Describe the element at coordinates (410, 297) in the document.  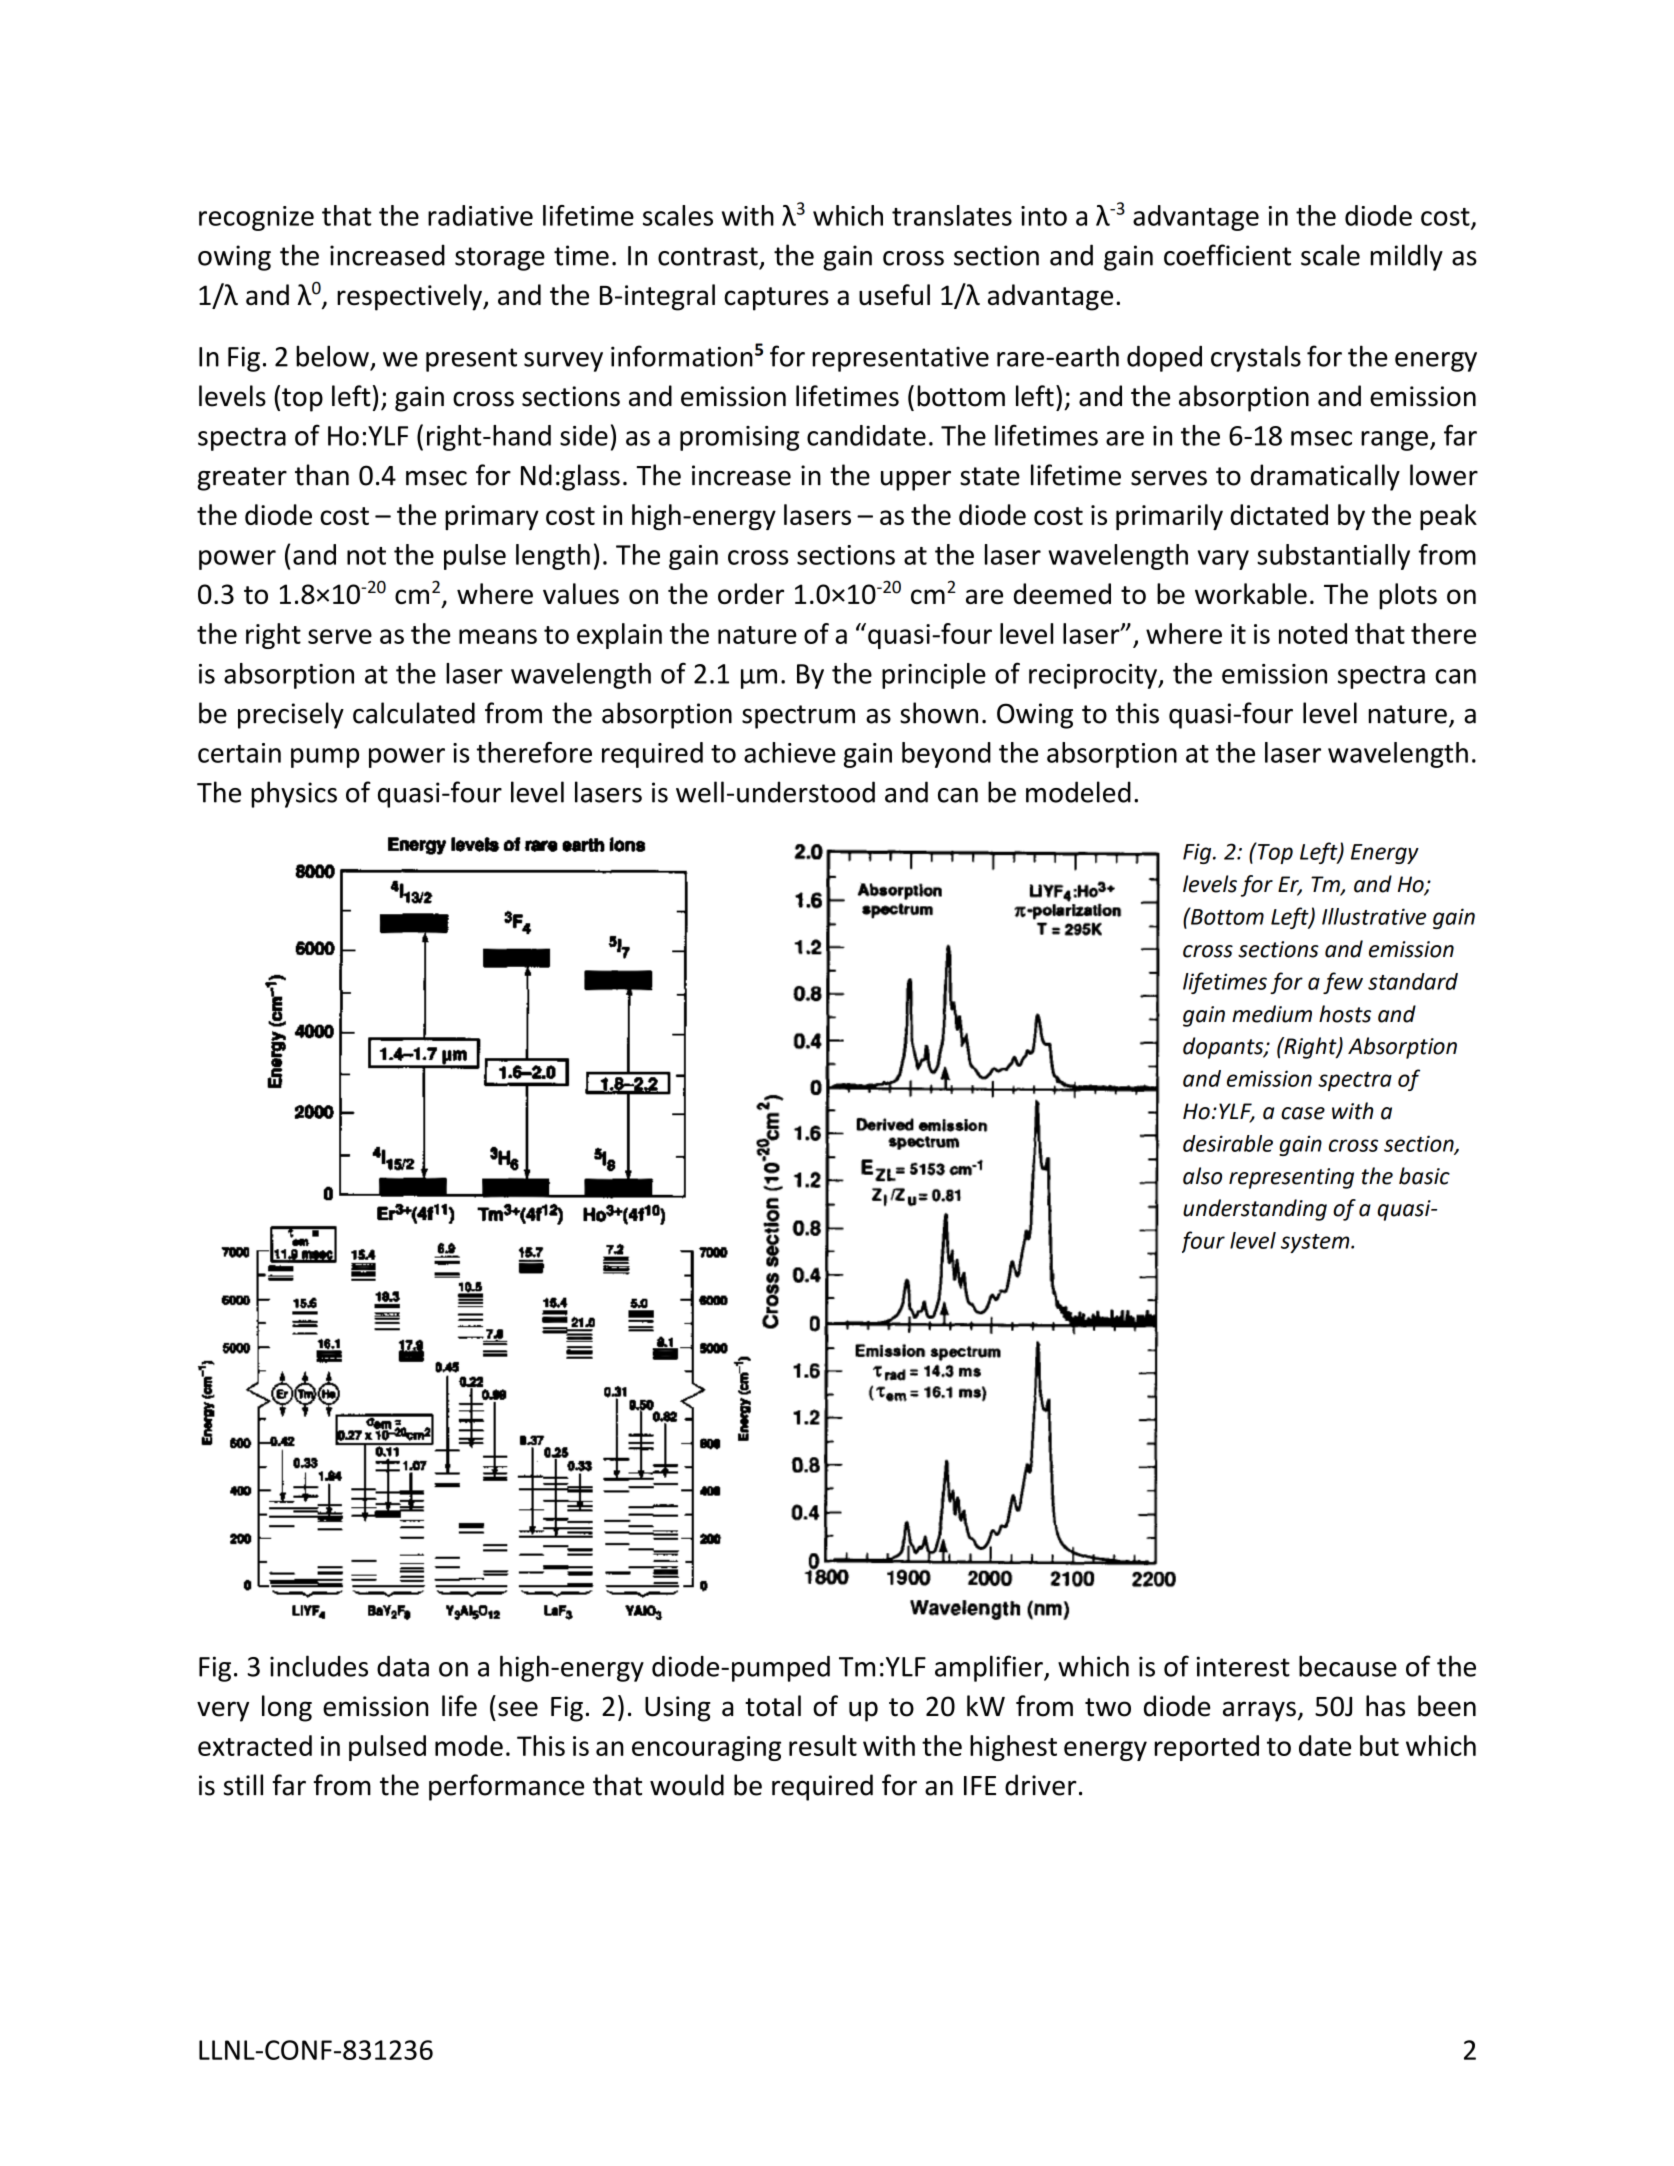
I see `respectively` at that location.
